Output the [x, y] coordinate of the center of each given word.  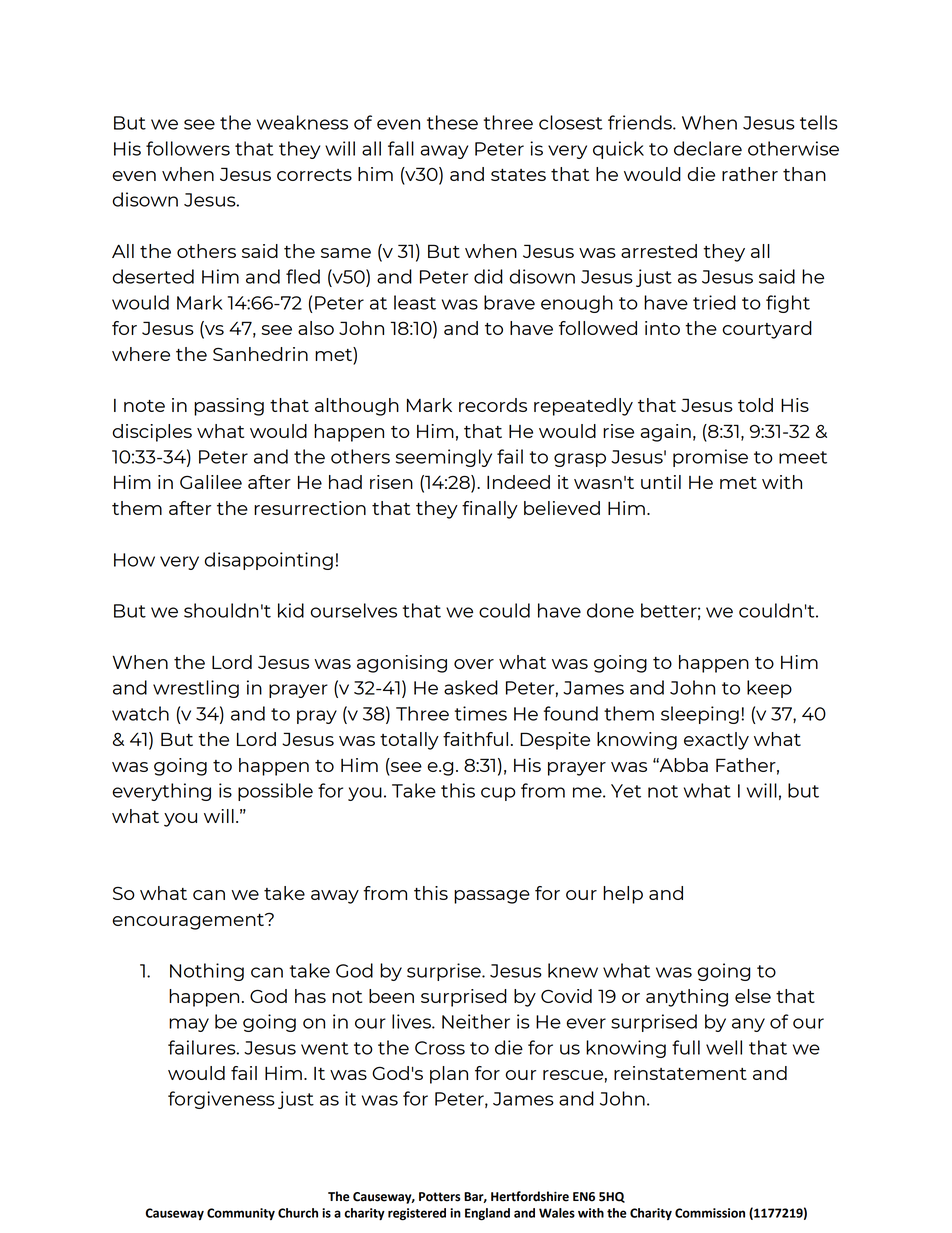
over [474, 664]
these [452, 122]
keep [769, 689]
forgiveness [221, 1100]
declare [708, 148]
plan [449, 1075]
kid [291, 610]
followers [188, 148]
